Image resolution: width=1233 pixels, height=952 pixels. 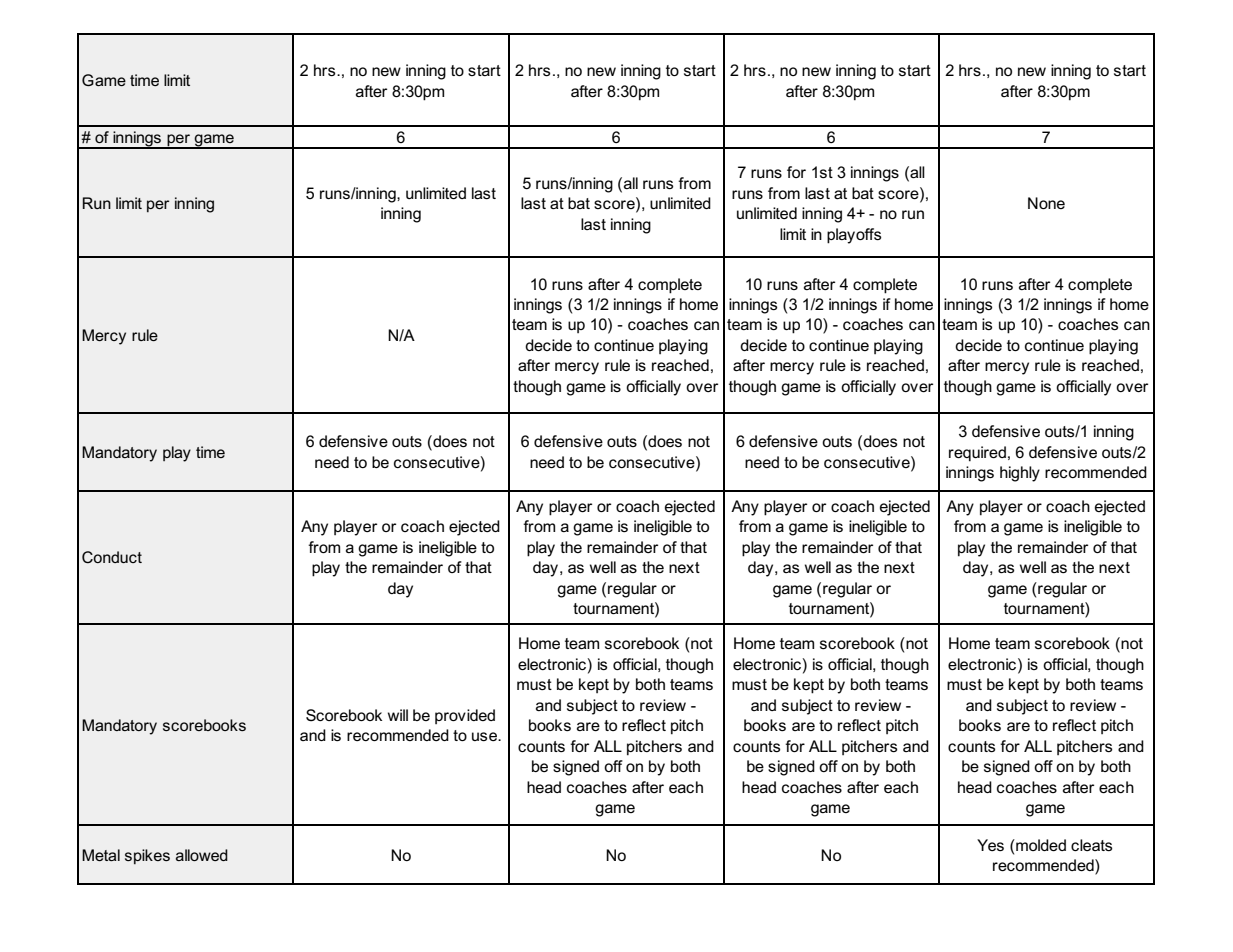 I want to click on provided, so click(x=465, y=716).
